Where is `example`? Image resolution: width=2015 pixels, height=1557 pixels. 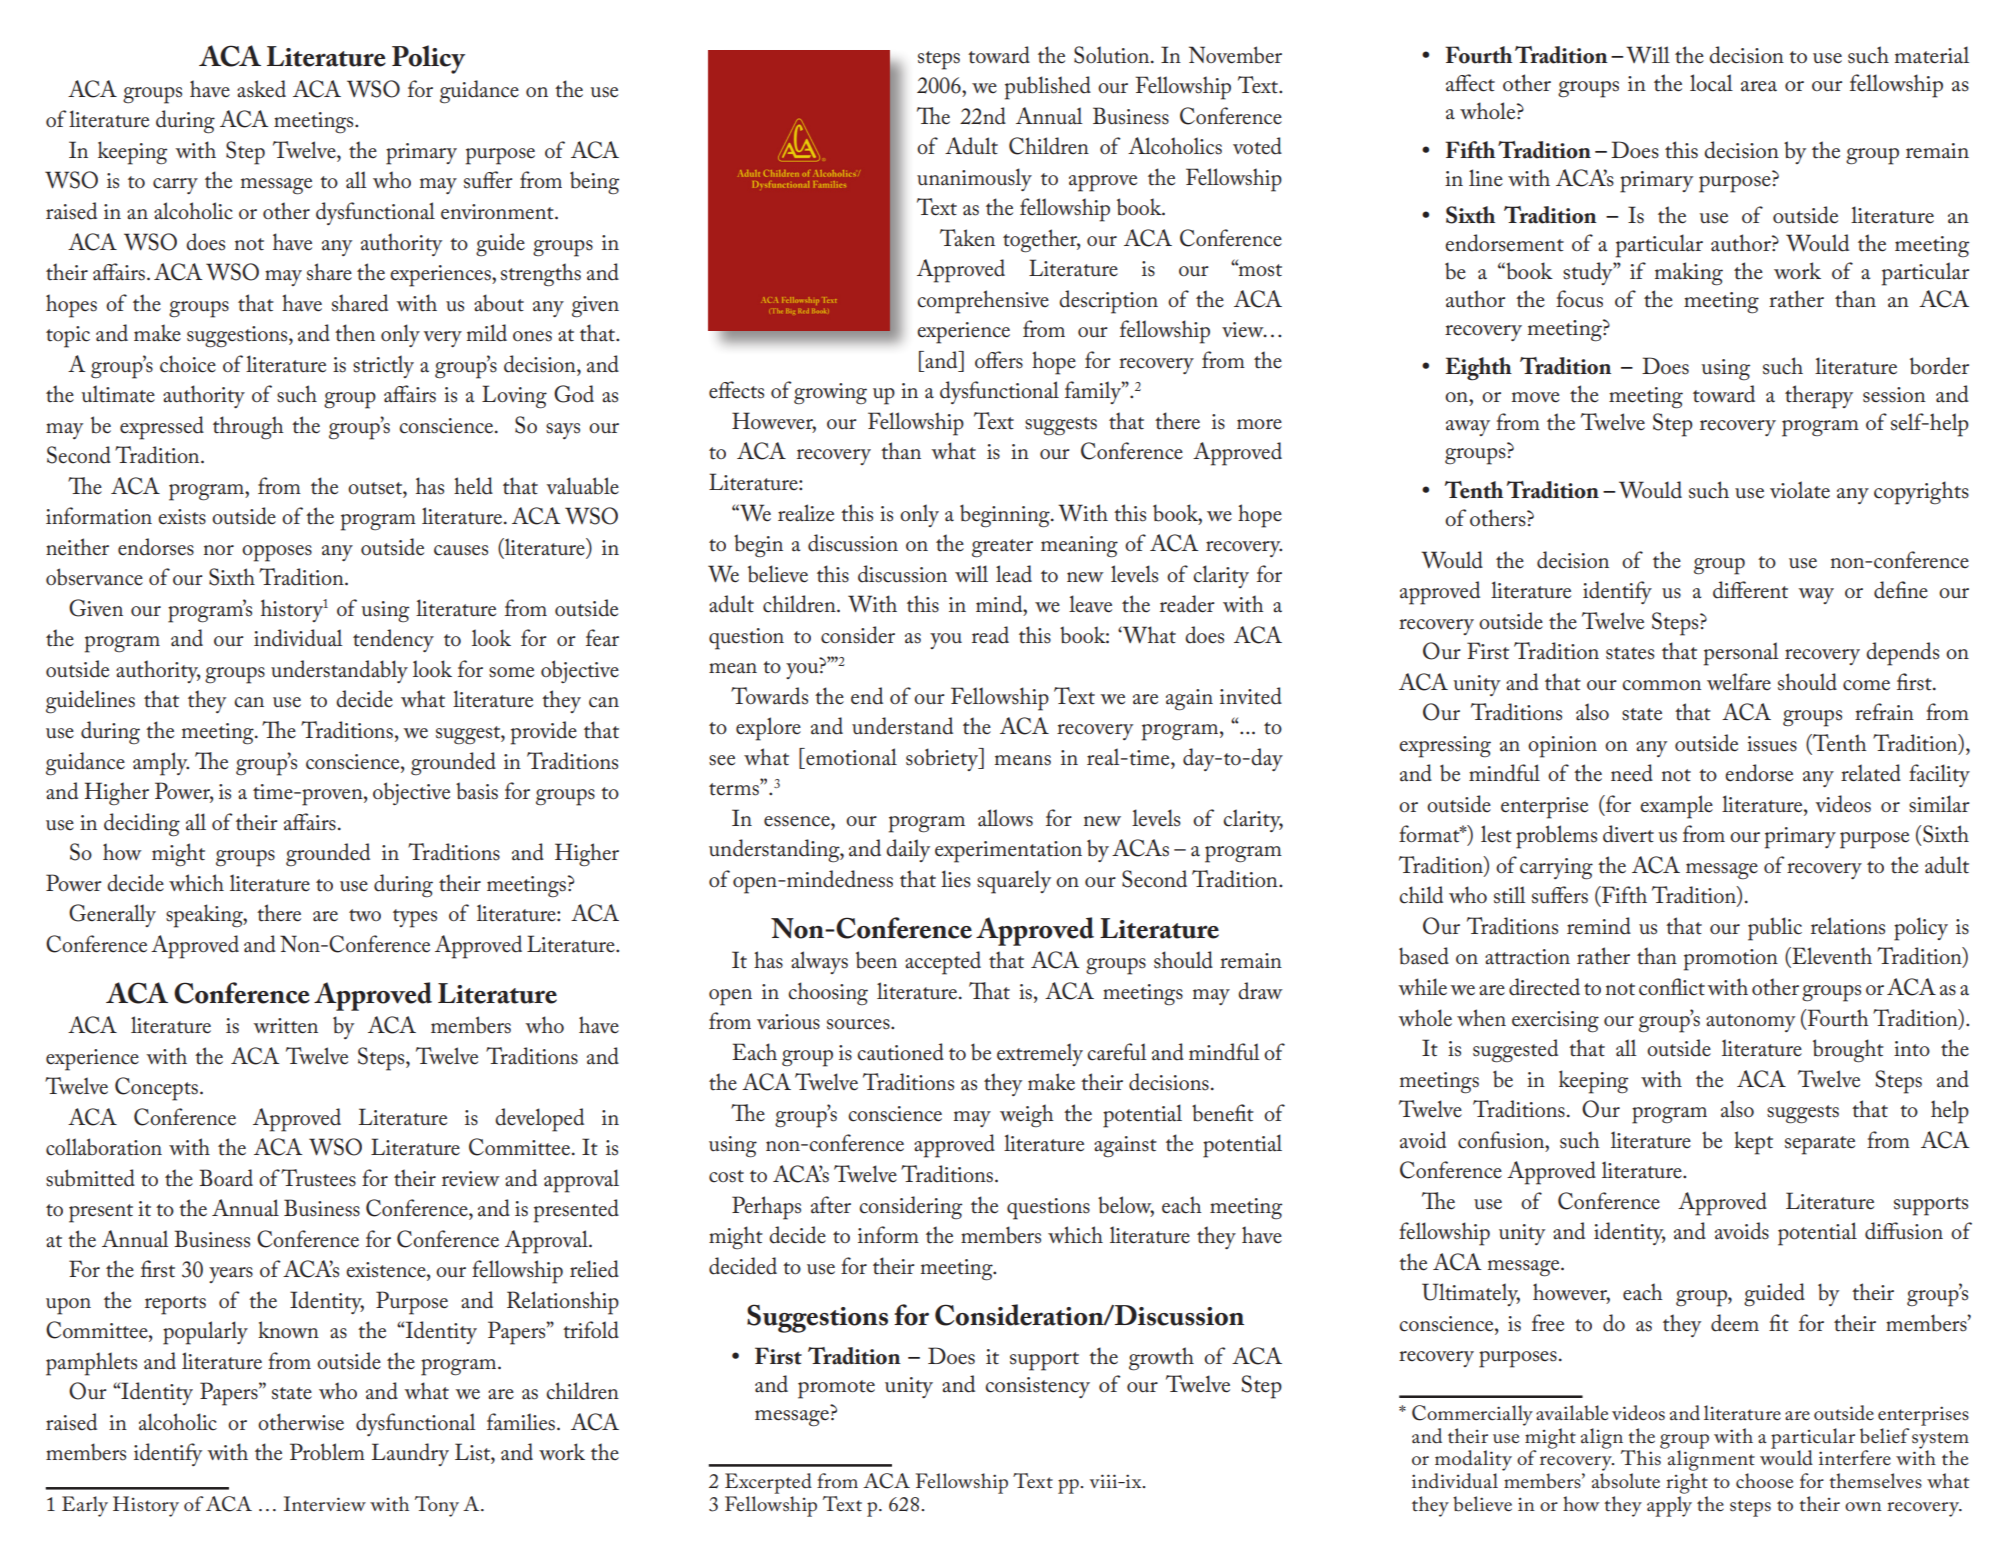
example is located at coordinates (1676, 807).
